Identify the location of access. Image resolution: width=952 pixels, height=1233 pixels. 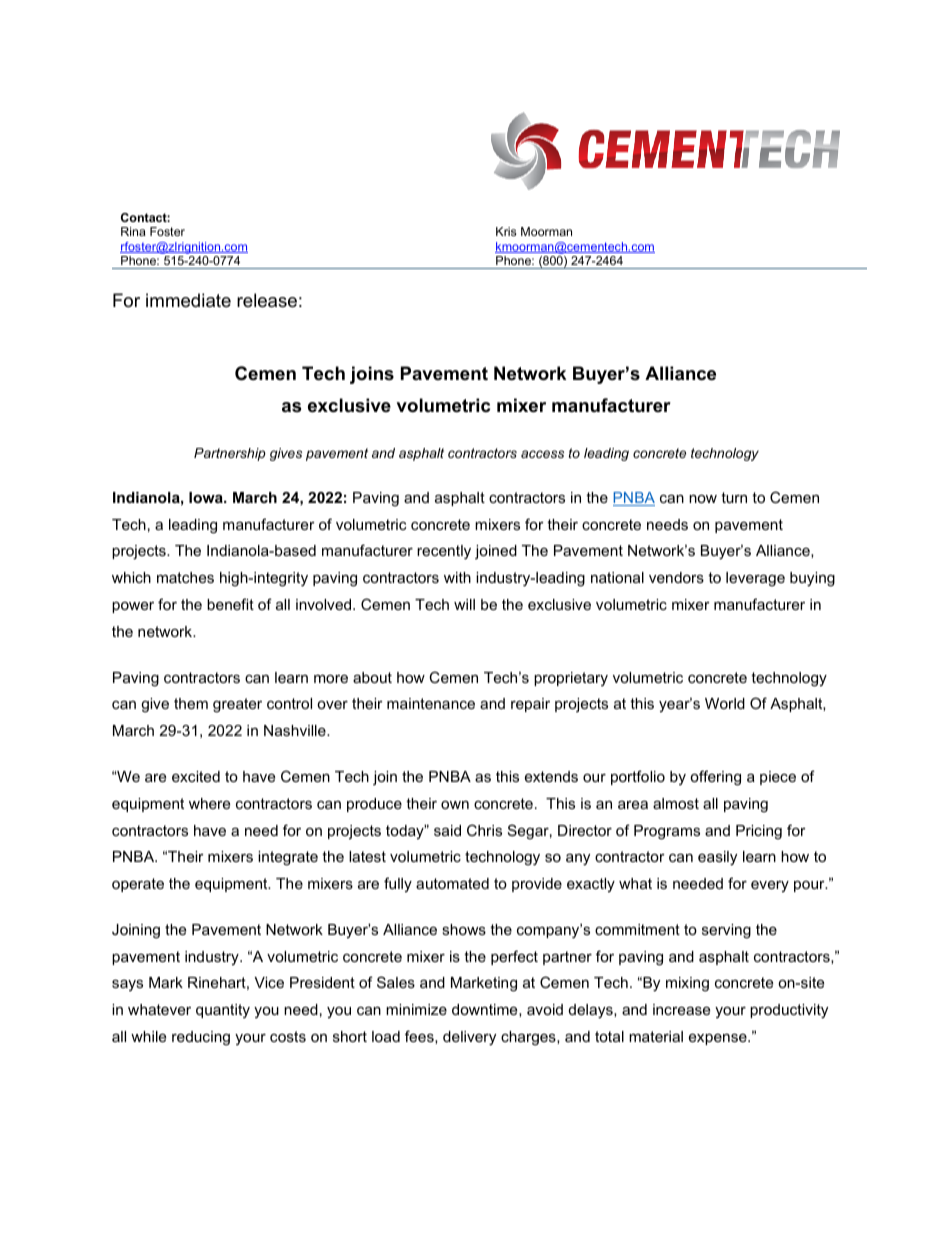
(542, 454).
